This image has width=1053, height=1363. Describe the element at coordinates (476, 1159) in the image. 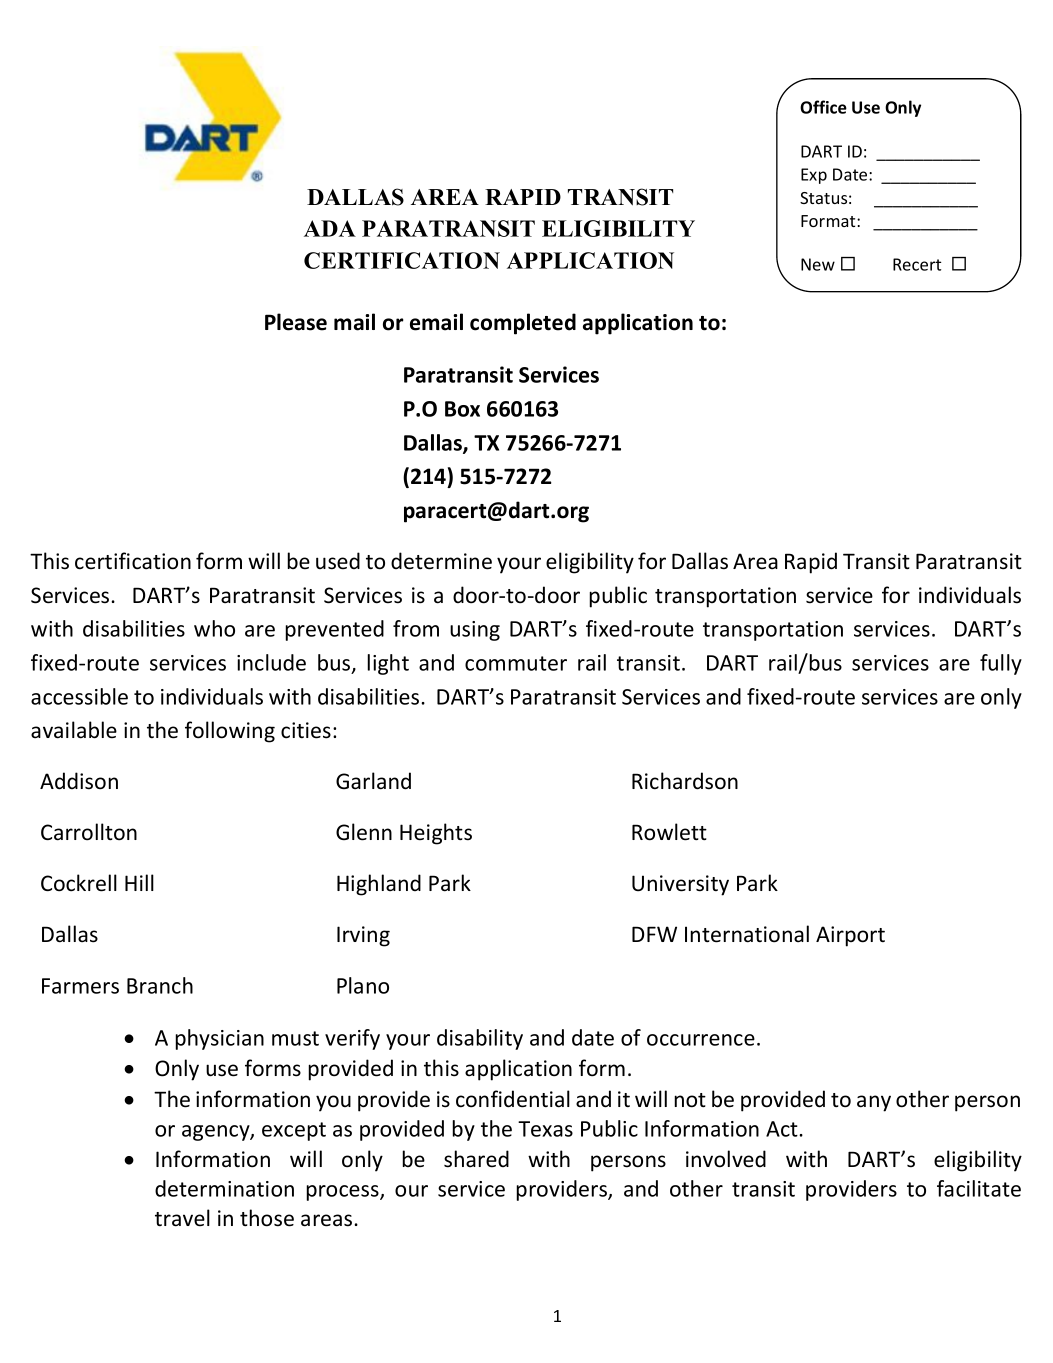

I see `shared` at that location.
